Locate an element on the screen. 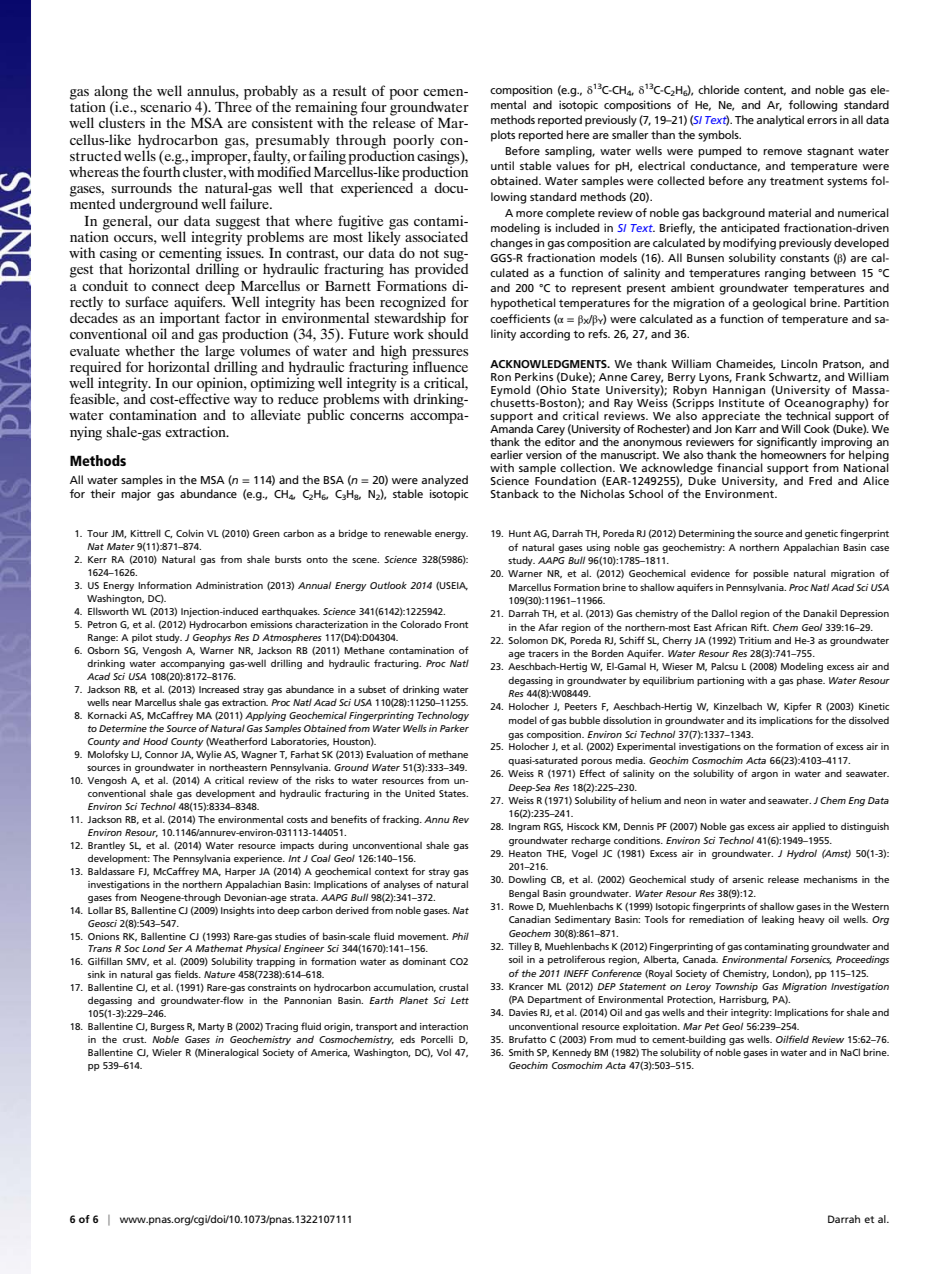 The width and height of the screenshot is (952, 1275). Parker is located at coordinates (454, 728).
